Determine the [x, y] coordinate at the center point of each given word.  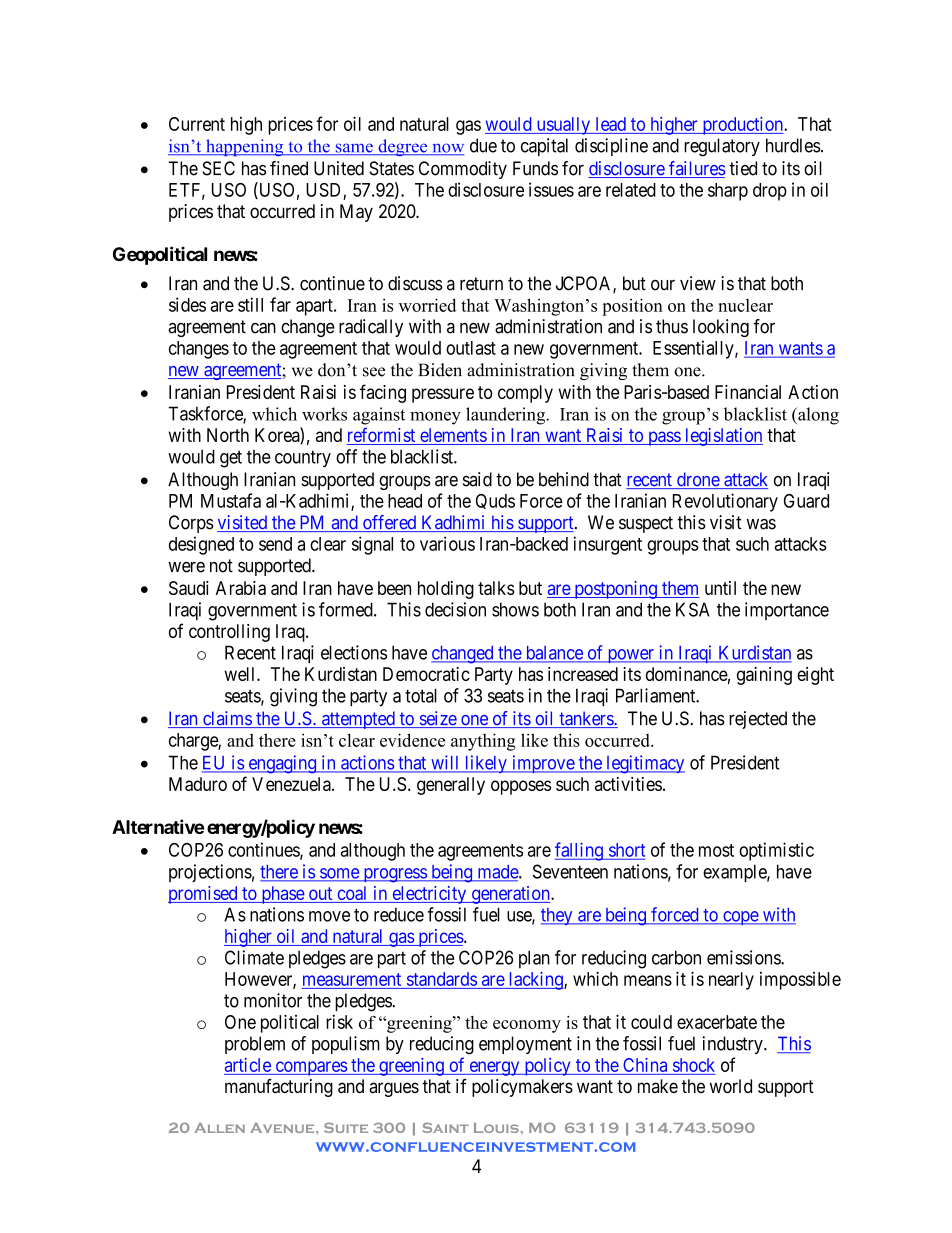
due [483, 145]
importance [787, 611]
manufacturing [279, 1088]
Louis [496, 1128]
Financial [748, 392]
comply [525, 394]
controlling [229, 633]
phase [282, 895]
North [228, 435]
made [497, 873]
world [731, 1086]
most [716, 850]
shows [515, 609]
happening [245, 147]
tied [743, 168]
